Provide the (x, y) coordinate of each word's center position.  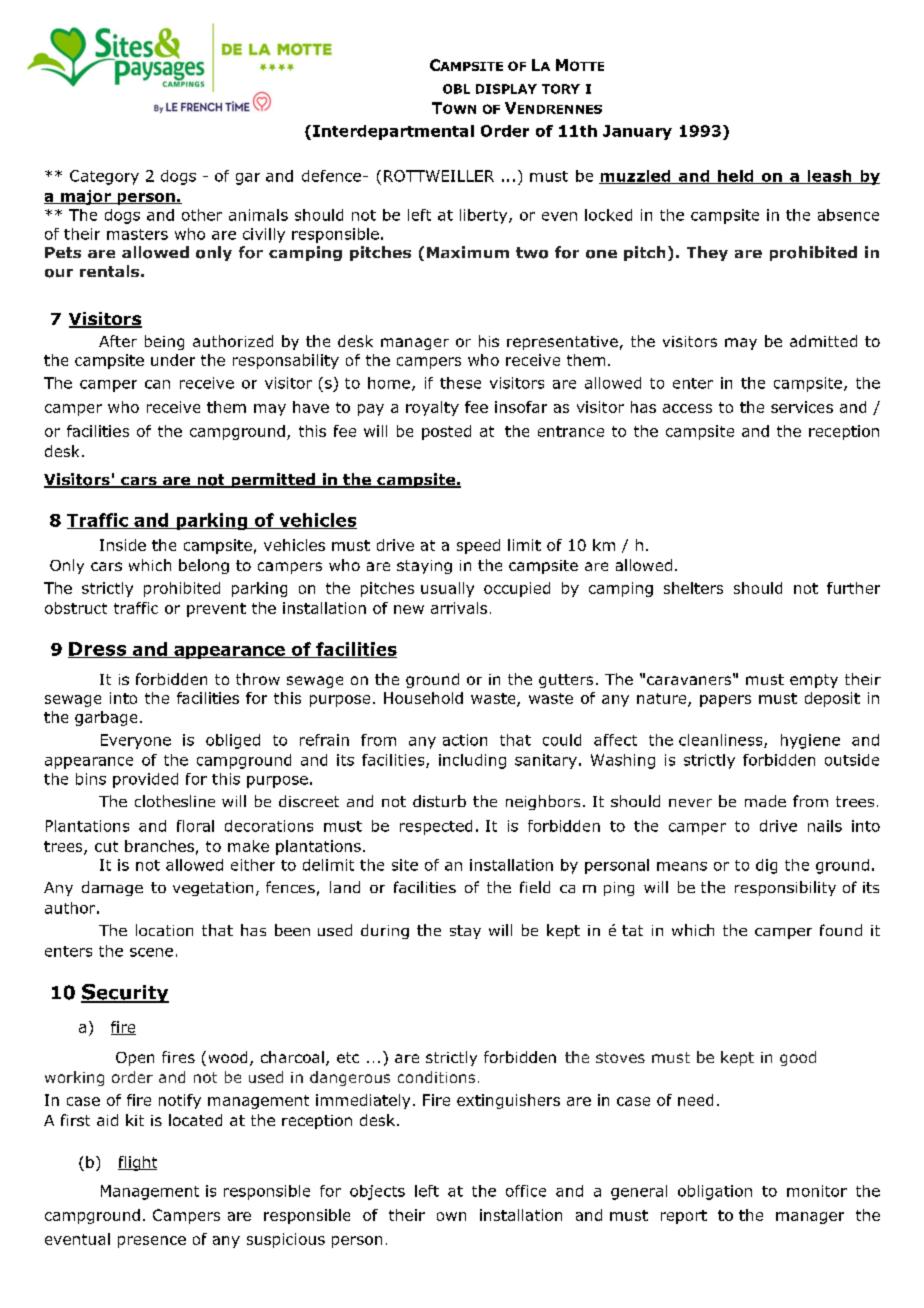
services (802, 407)
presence (152, 1242)
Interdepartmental (393, 132)
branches (159, 846)
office (526, 1191)
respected (436, 827)
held (736, 177)
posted (446, 432)
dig (766, 866)
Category (104, 177)
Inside (123, 545)
